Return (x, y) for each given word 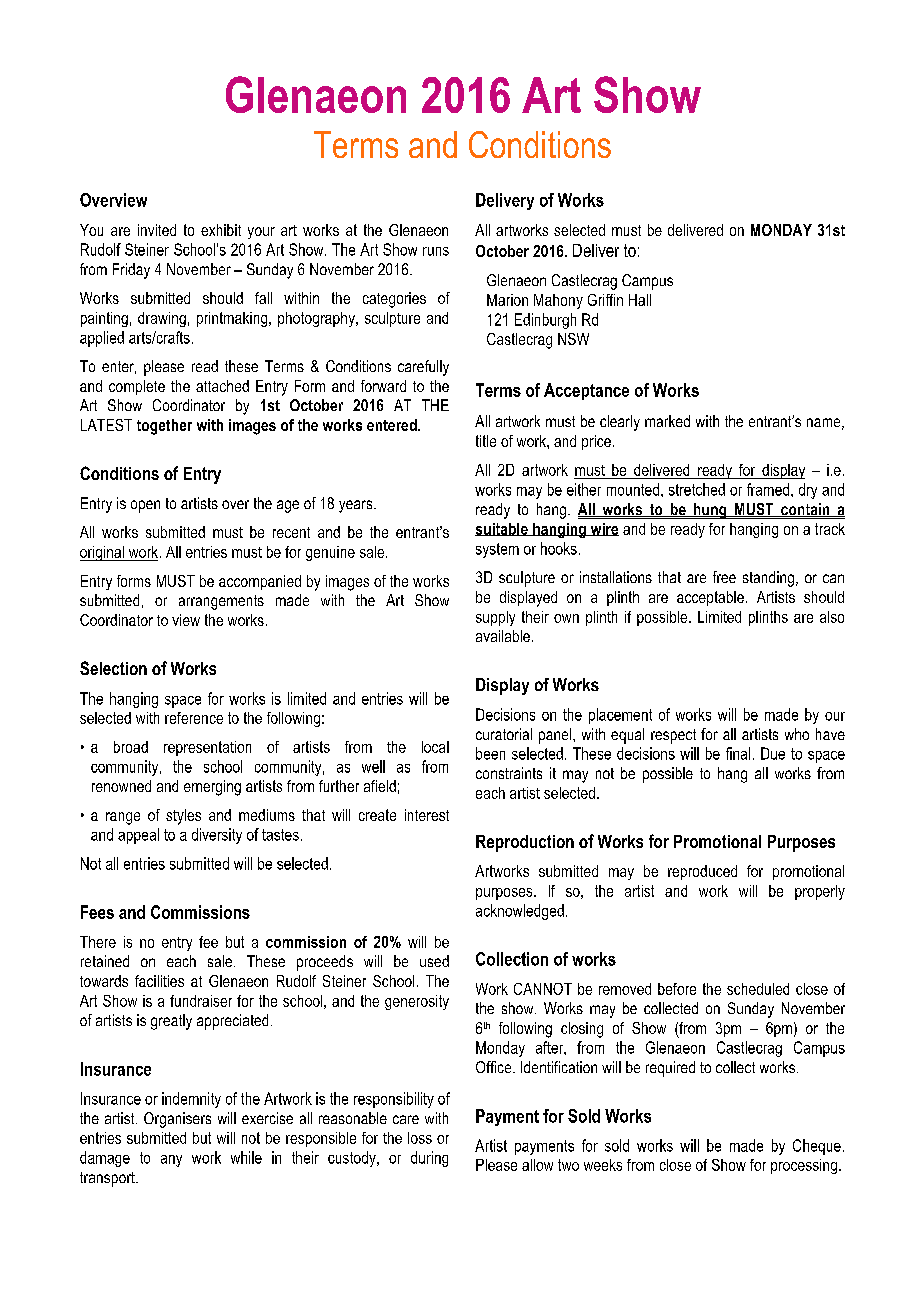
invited (157, 230)
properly (820, 892)
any (171, 1161)
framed (769, 489)
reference (194, 718)
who (797, 734)
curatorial (504, 734)
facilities (159, 981)
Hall (640, 300)
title (486, 441)
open (145, 506)
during (429, 1159)
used (434, 961)
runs (436, 251)
